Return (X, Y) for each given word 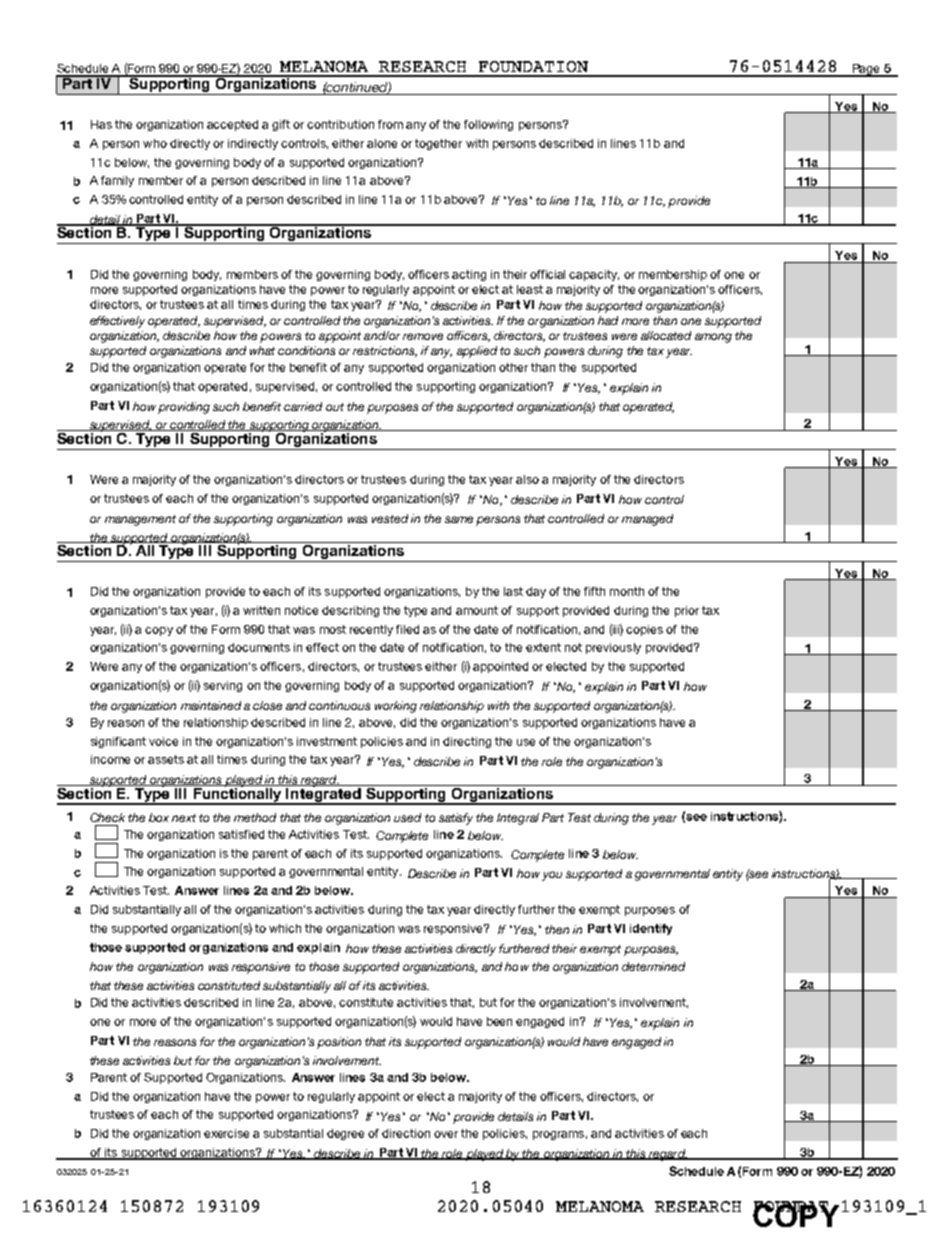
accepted (232, 125)
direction (406, 1133)
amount (477, 610)
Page (866, 70)
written (261, 610)
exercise (226, 1133)
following (488, 125)
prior (687, 611)
